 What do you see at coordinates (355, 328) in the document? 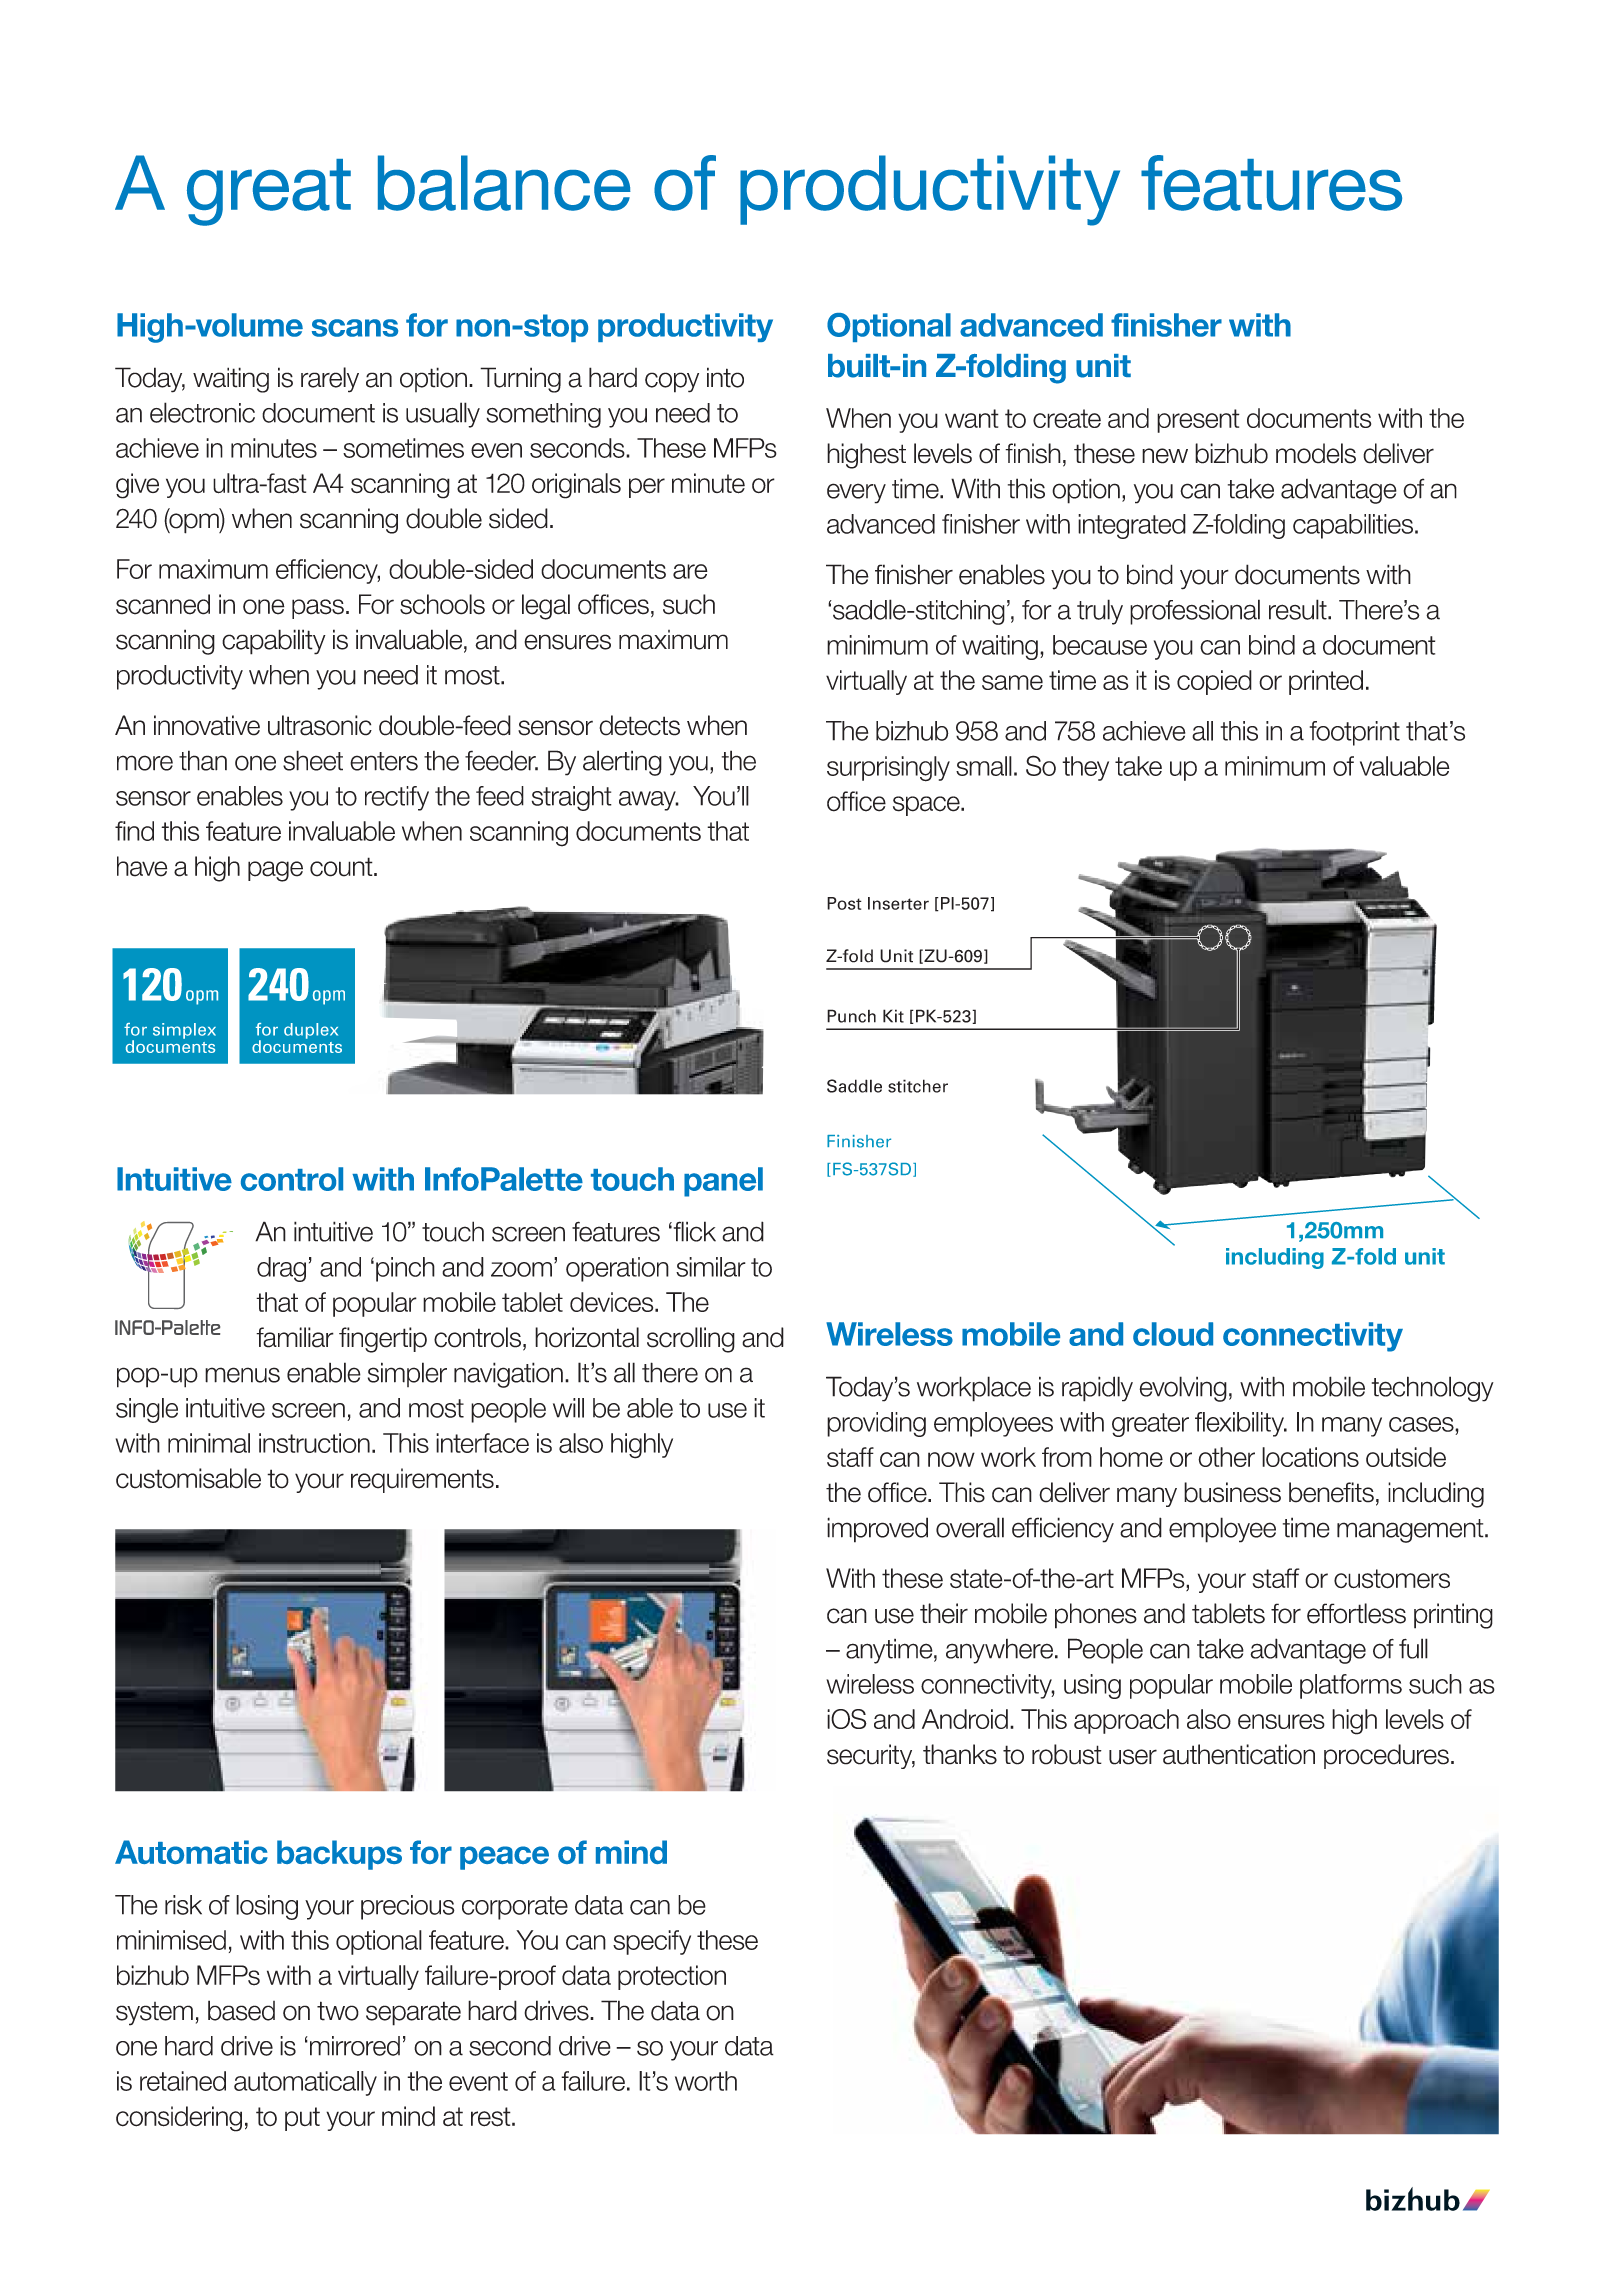
I see `scans` at bounding box center [355, 328].
